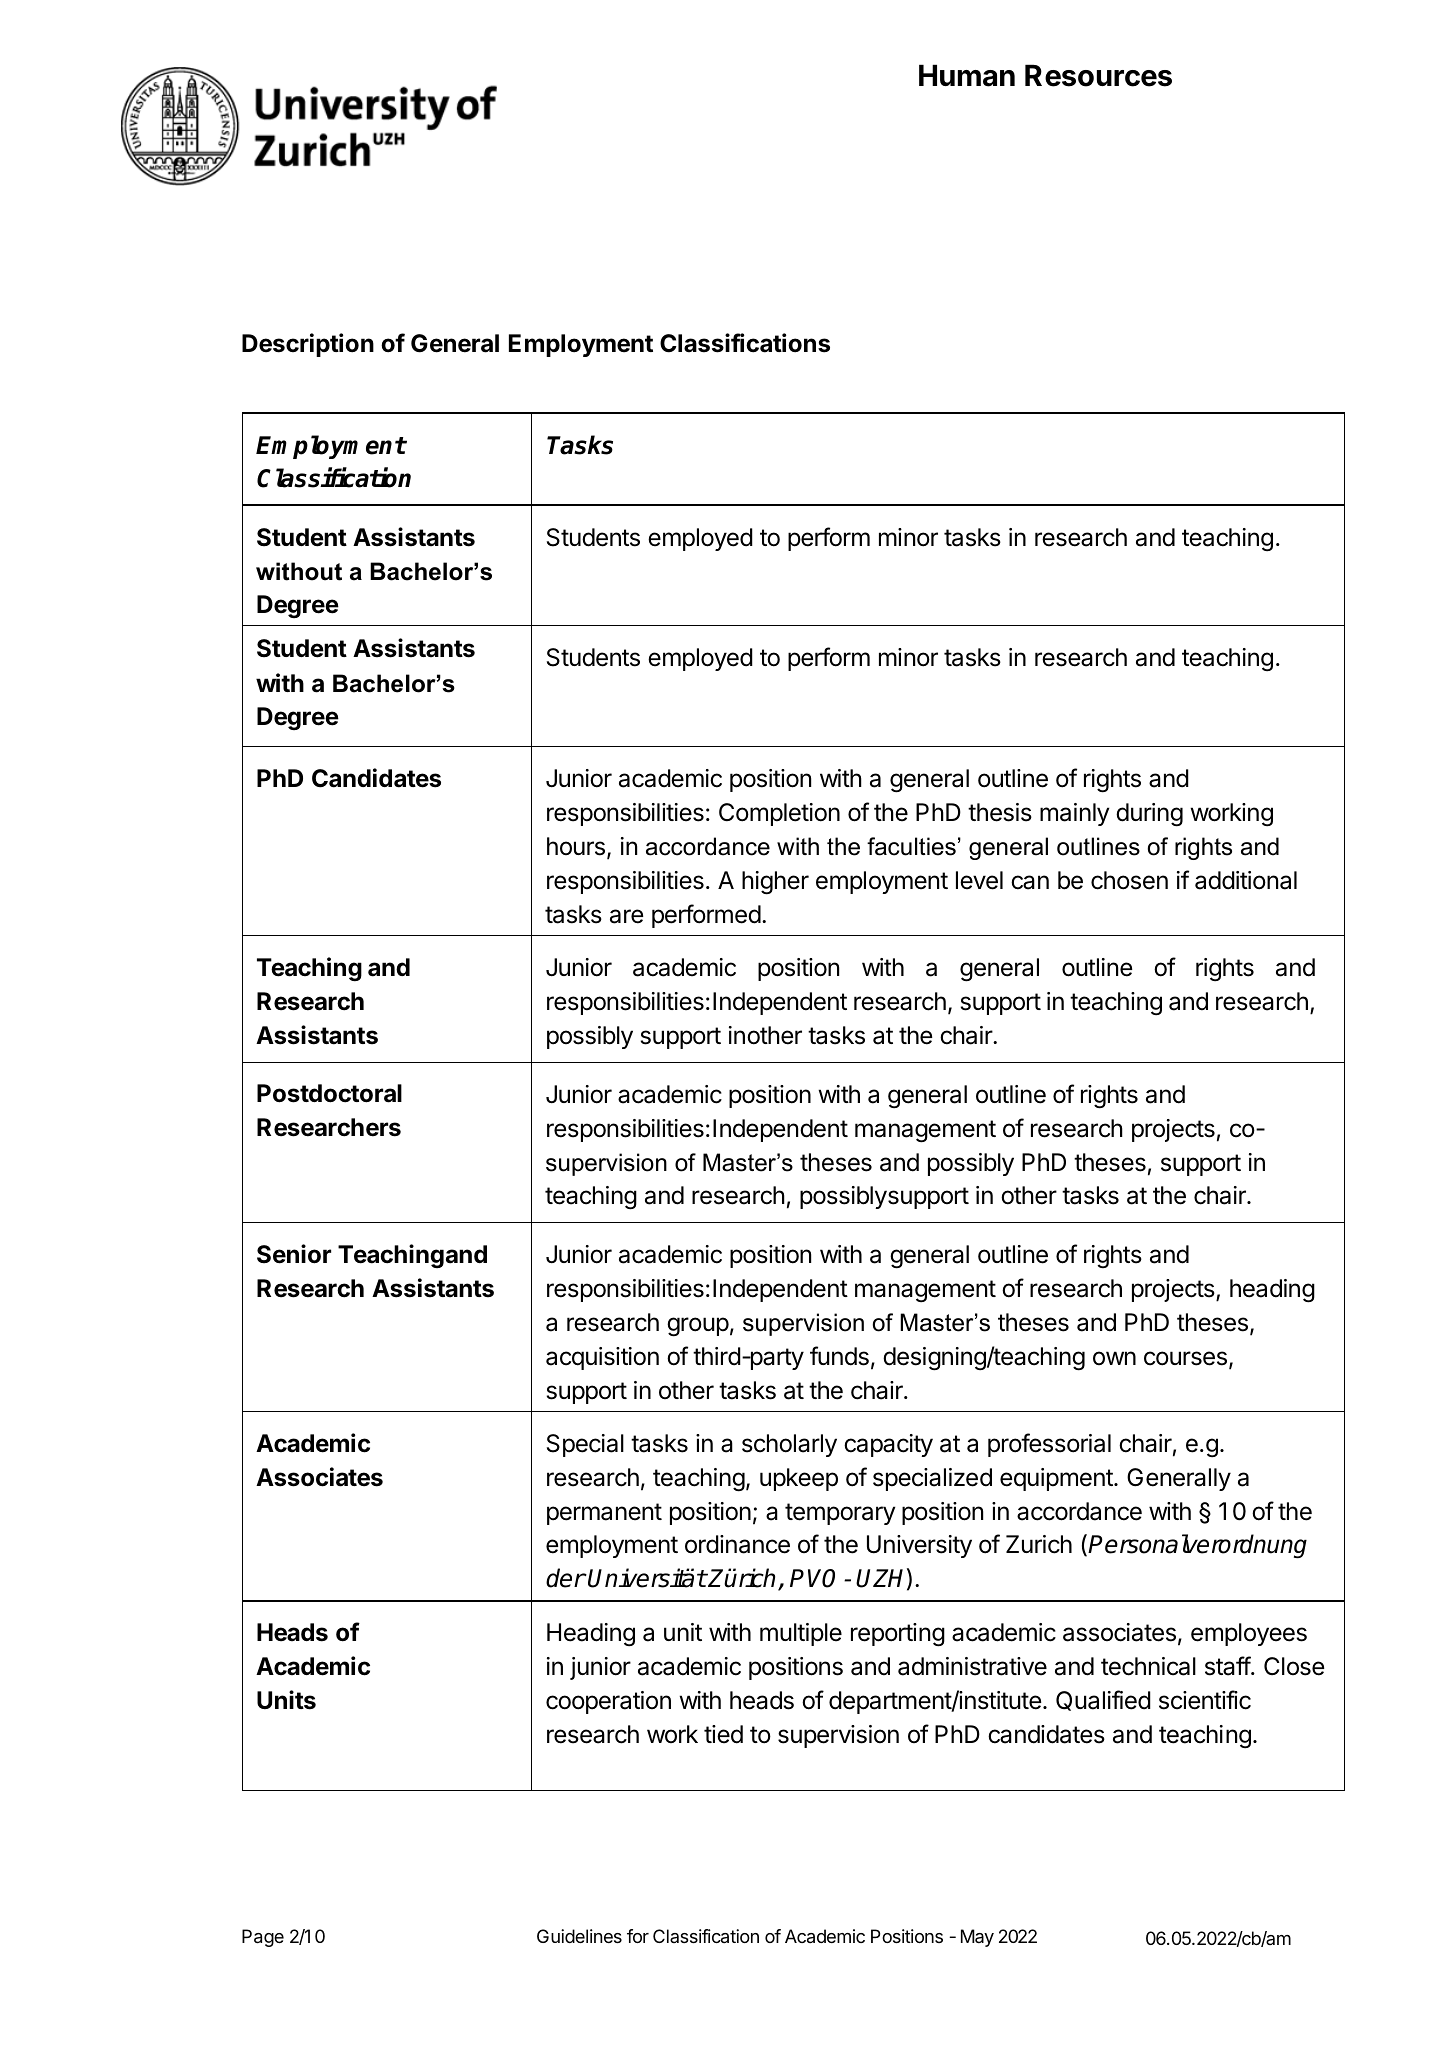 This image has width=1447, height=2046. Describe the element at coordinates (263, 1938) in the image. I see `Page` at that location.
